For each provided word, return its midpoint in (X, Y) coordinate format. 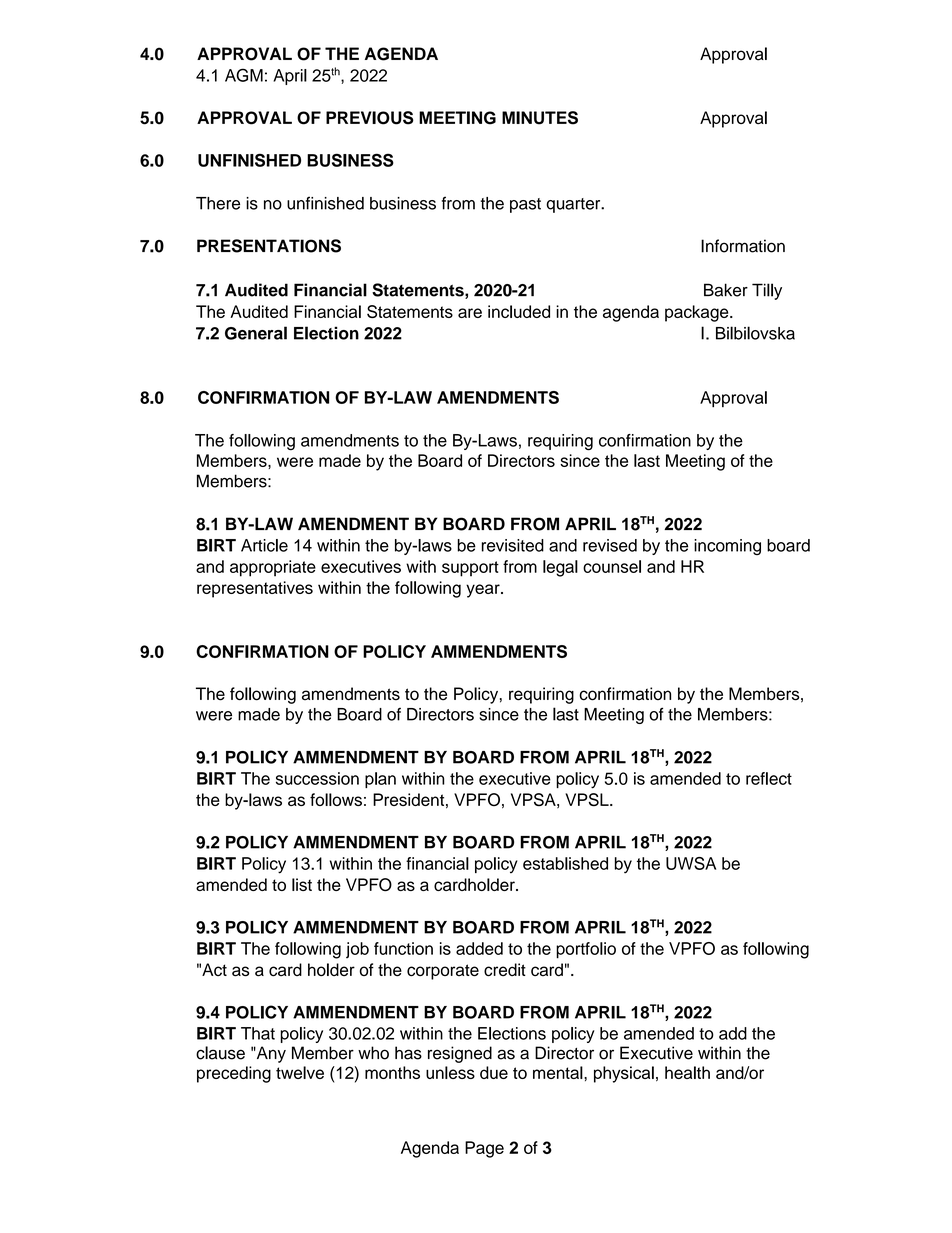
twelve (300, 1072)
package (698, 313)
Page (484, 1149)
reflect (769, 778)
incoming (727, 547)
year (484, 591)
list (302, 884)
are (470, 313)
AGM (244, 75)
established (565, 863)
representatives (255, 589)
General (256, 333)
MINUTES (540, 118)
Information (743, 246)
